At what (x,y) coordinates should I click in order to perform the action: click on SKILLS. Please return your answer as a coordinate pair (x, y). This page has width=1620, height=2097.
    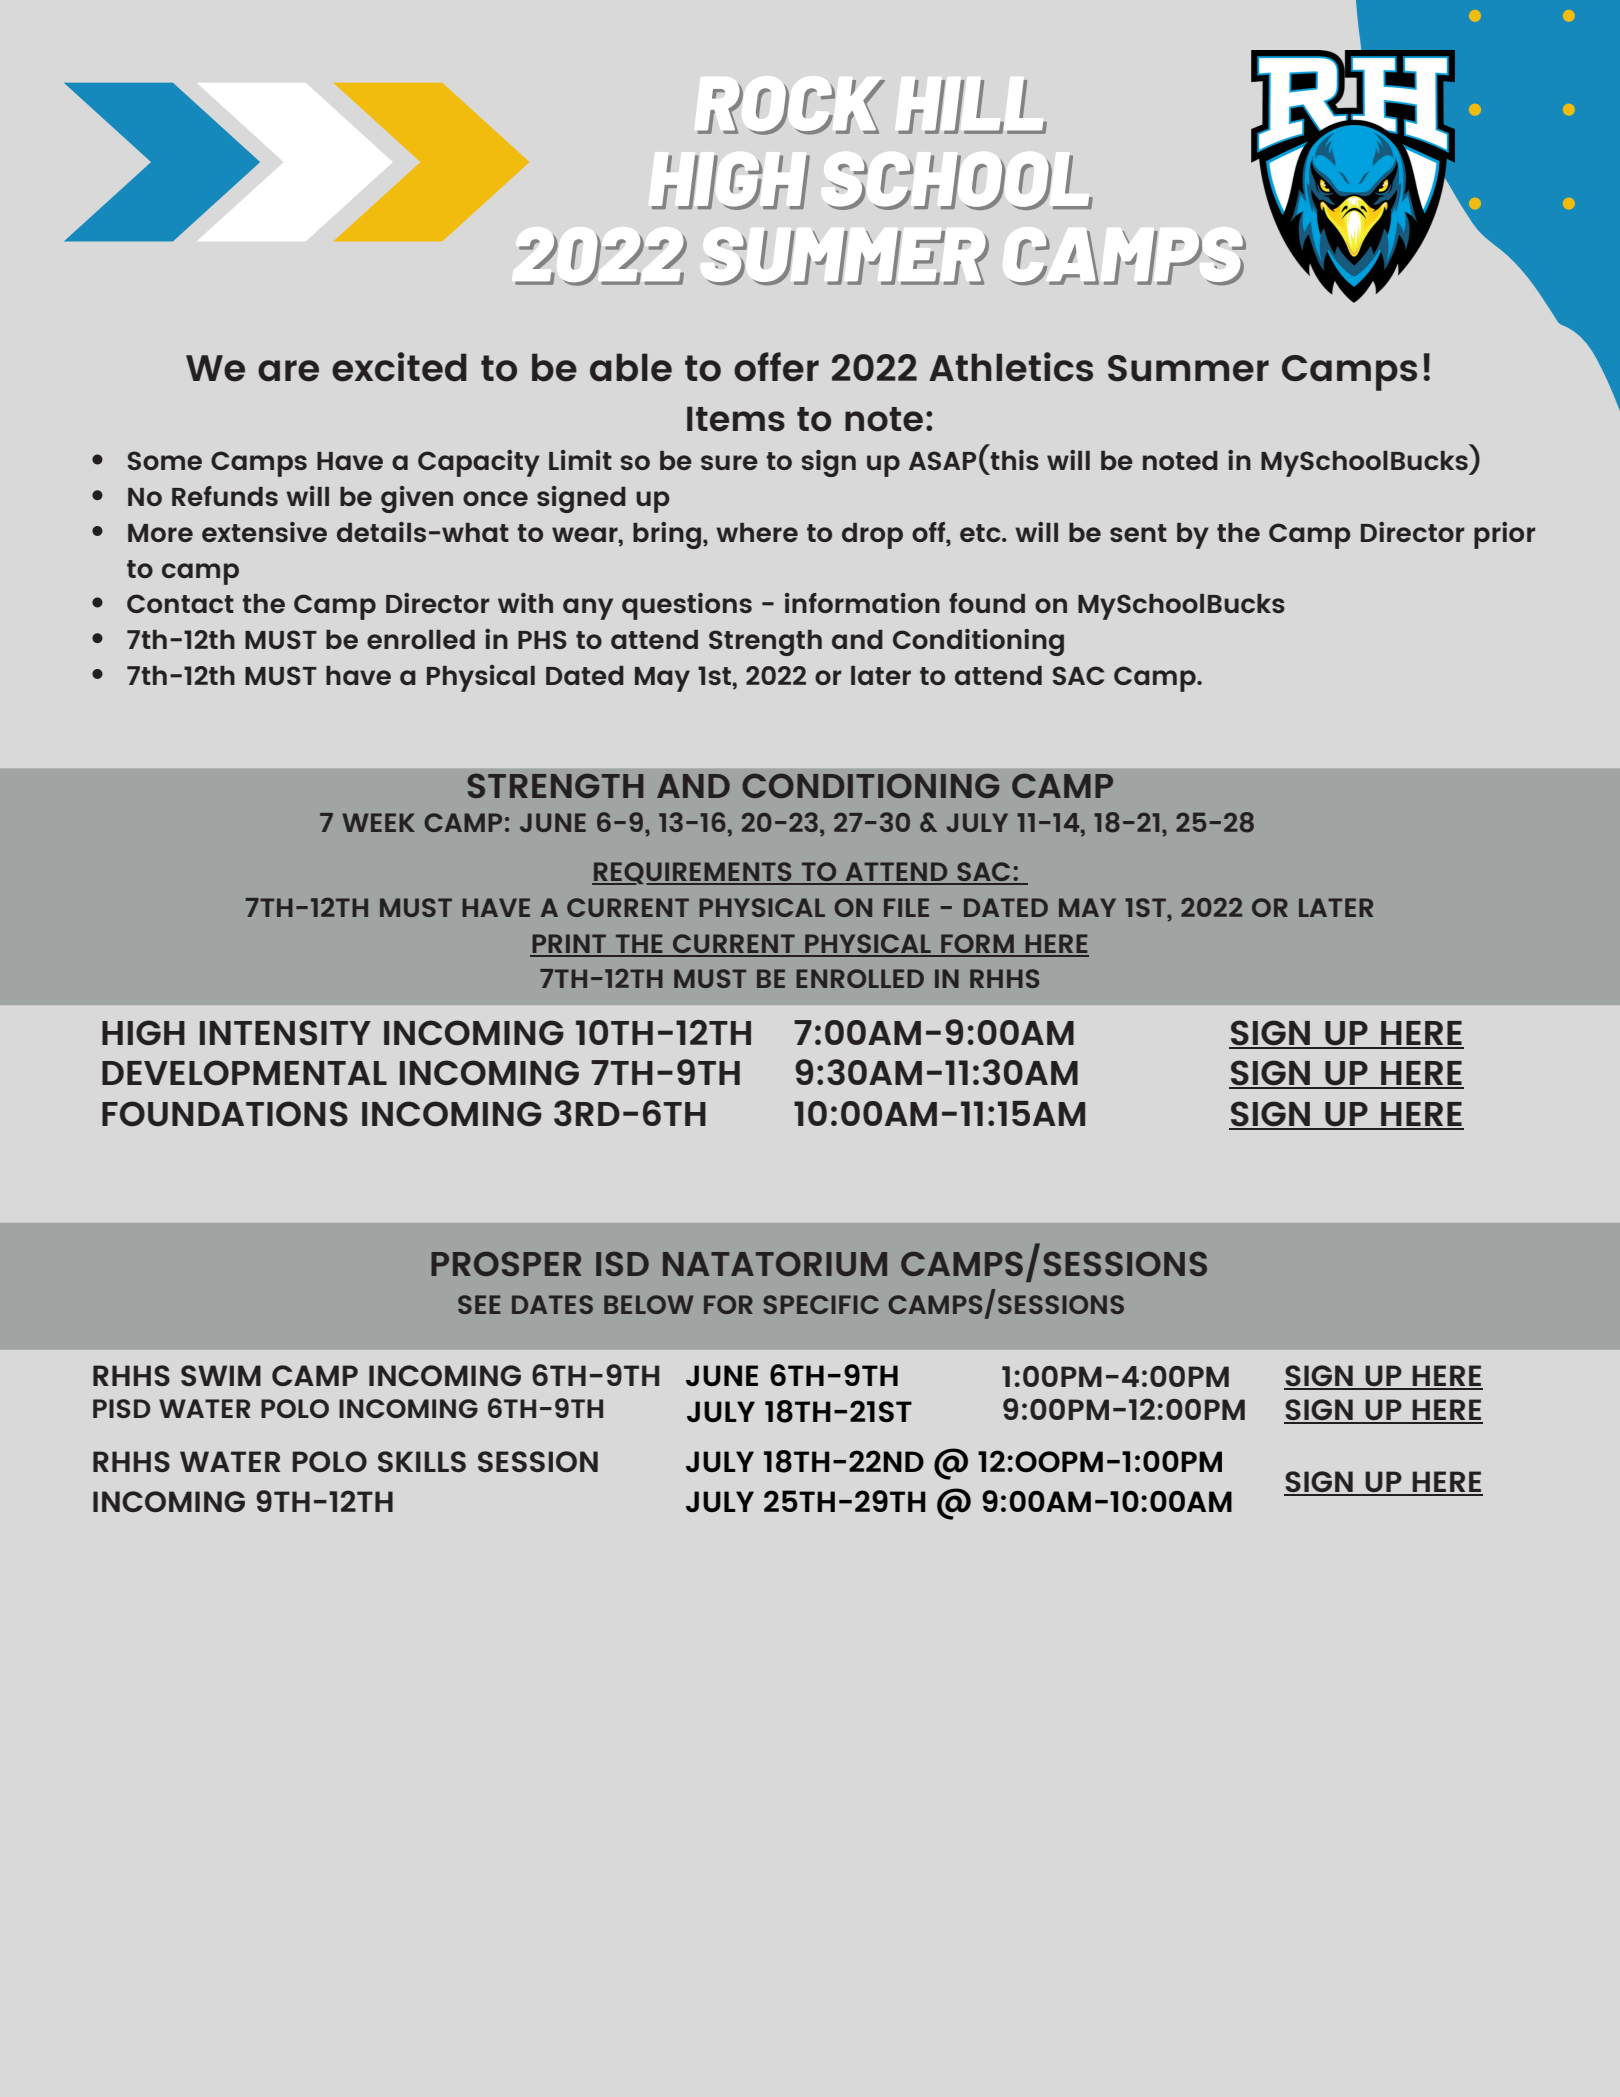
    Looking at the image, I should click on (422, 1461).
